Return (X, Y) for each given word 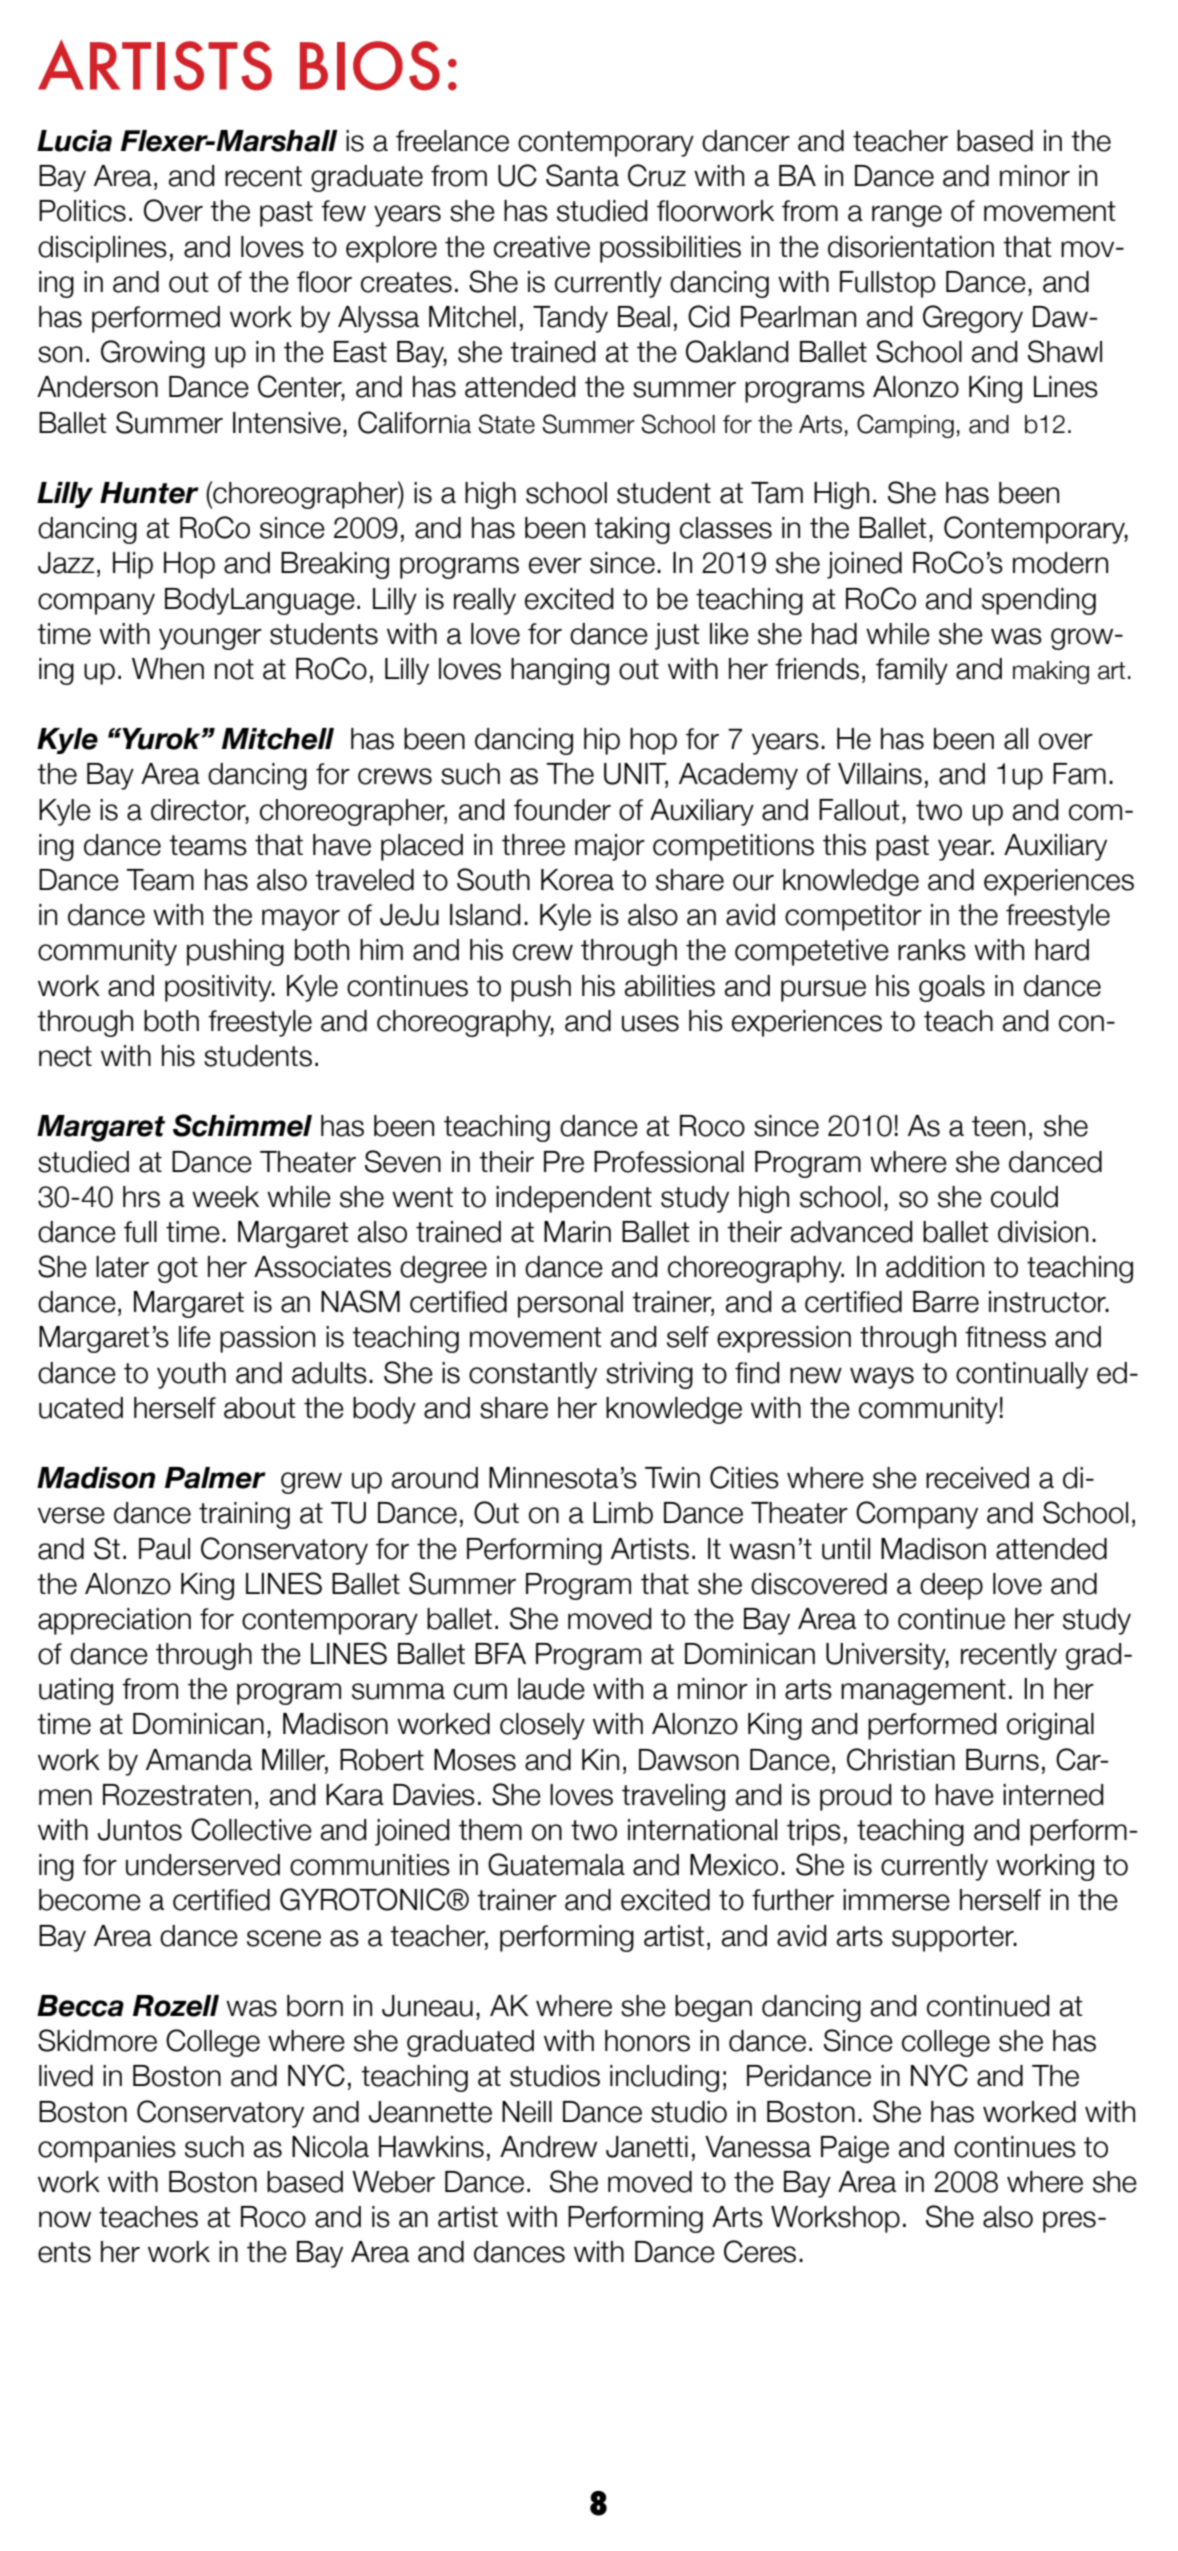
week (225, 1197)
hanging (560, 671)
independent (574, 1199)
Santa (582, 175)
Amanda (199, 1760)
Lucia (74, 141)
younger (210, 639)
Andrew (548, 2147)
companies (107, 2149)
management (923, 1692)
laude (551, 1689)
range (907, 216)
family (912, 671)
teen (998, 1126)
